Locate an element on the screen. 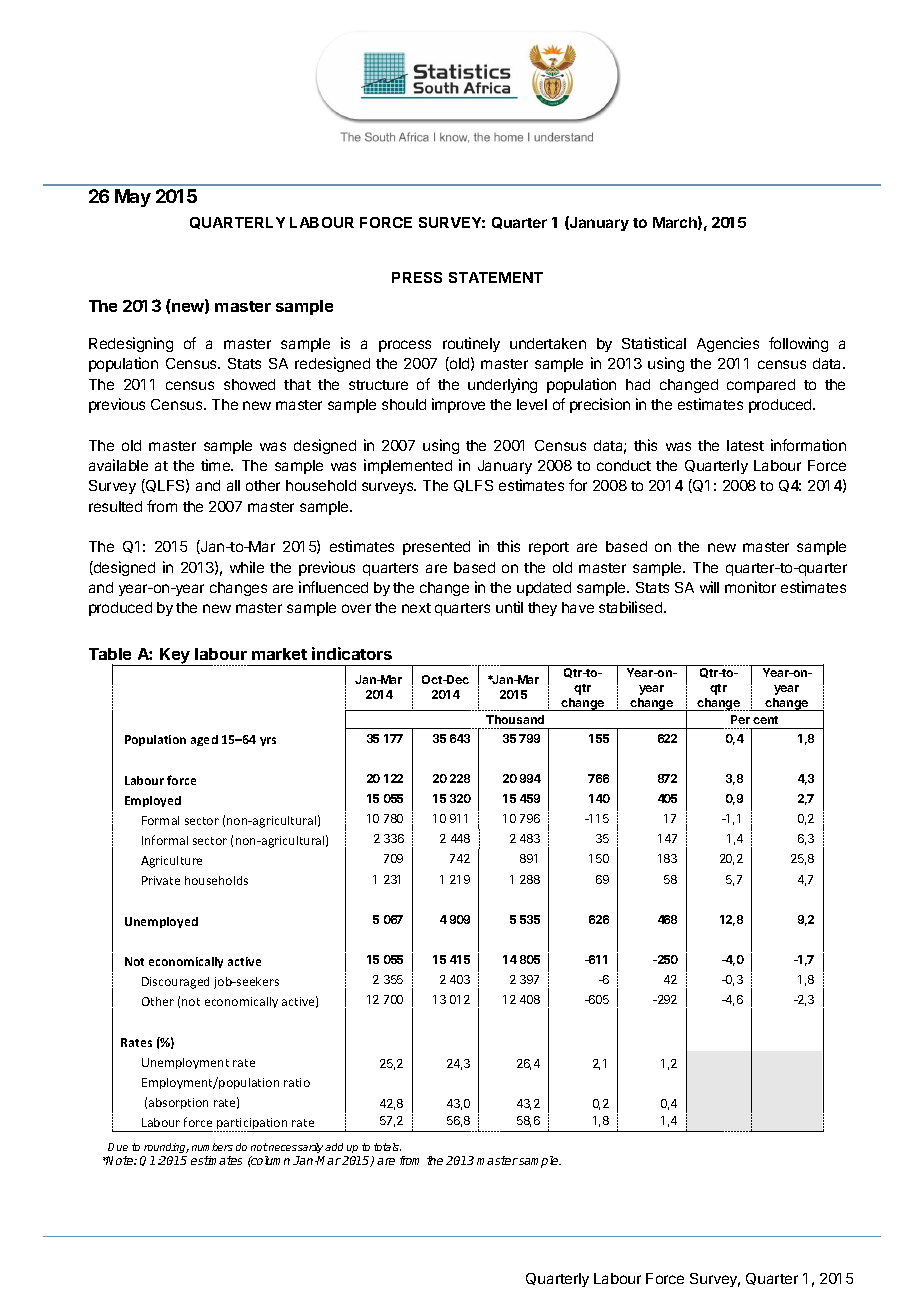 The image size is (924, 1308). absorption is located at coordinates (178, 1103).
